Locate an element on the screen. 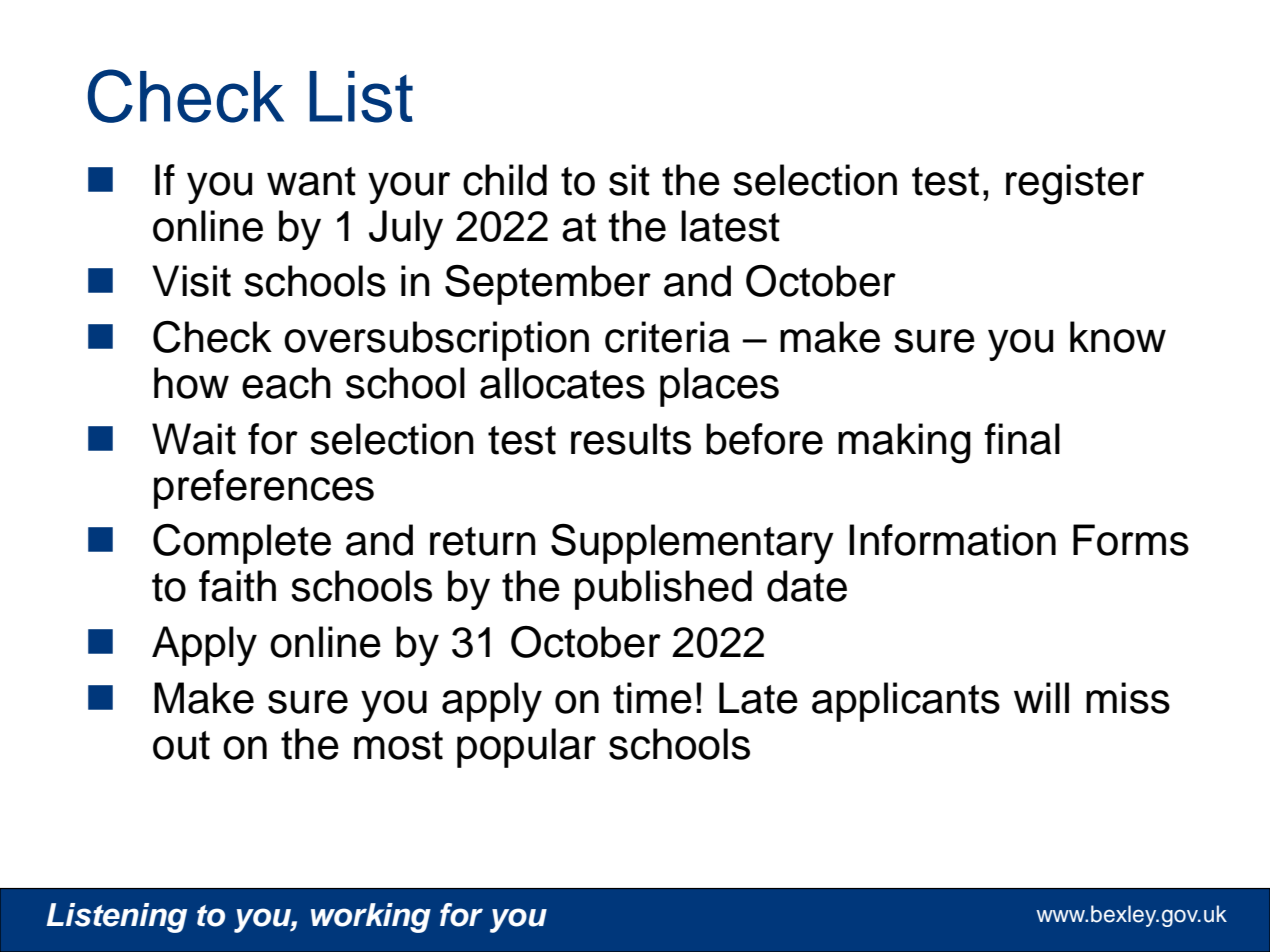 Image resolution: width=1270 pixels, height=952 pixels. final is located at coordinates (1022, 439).
